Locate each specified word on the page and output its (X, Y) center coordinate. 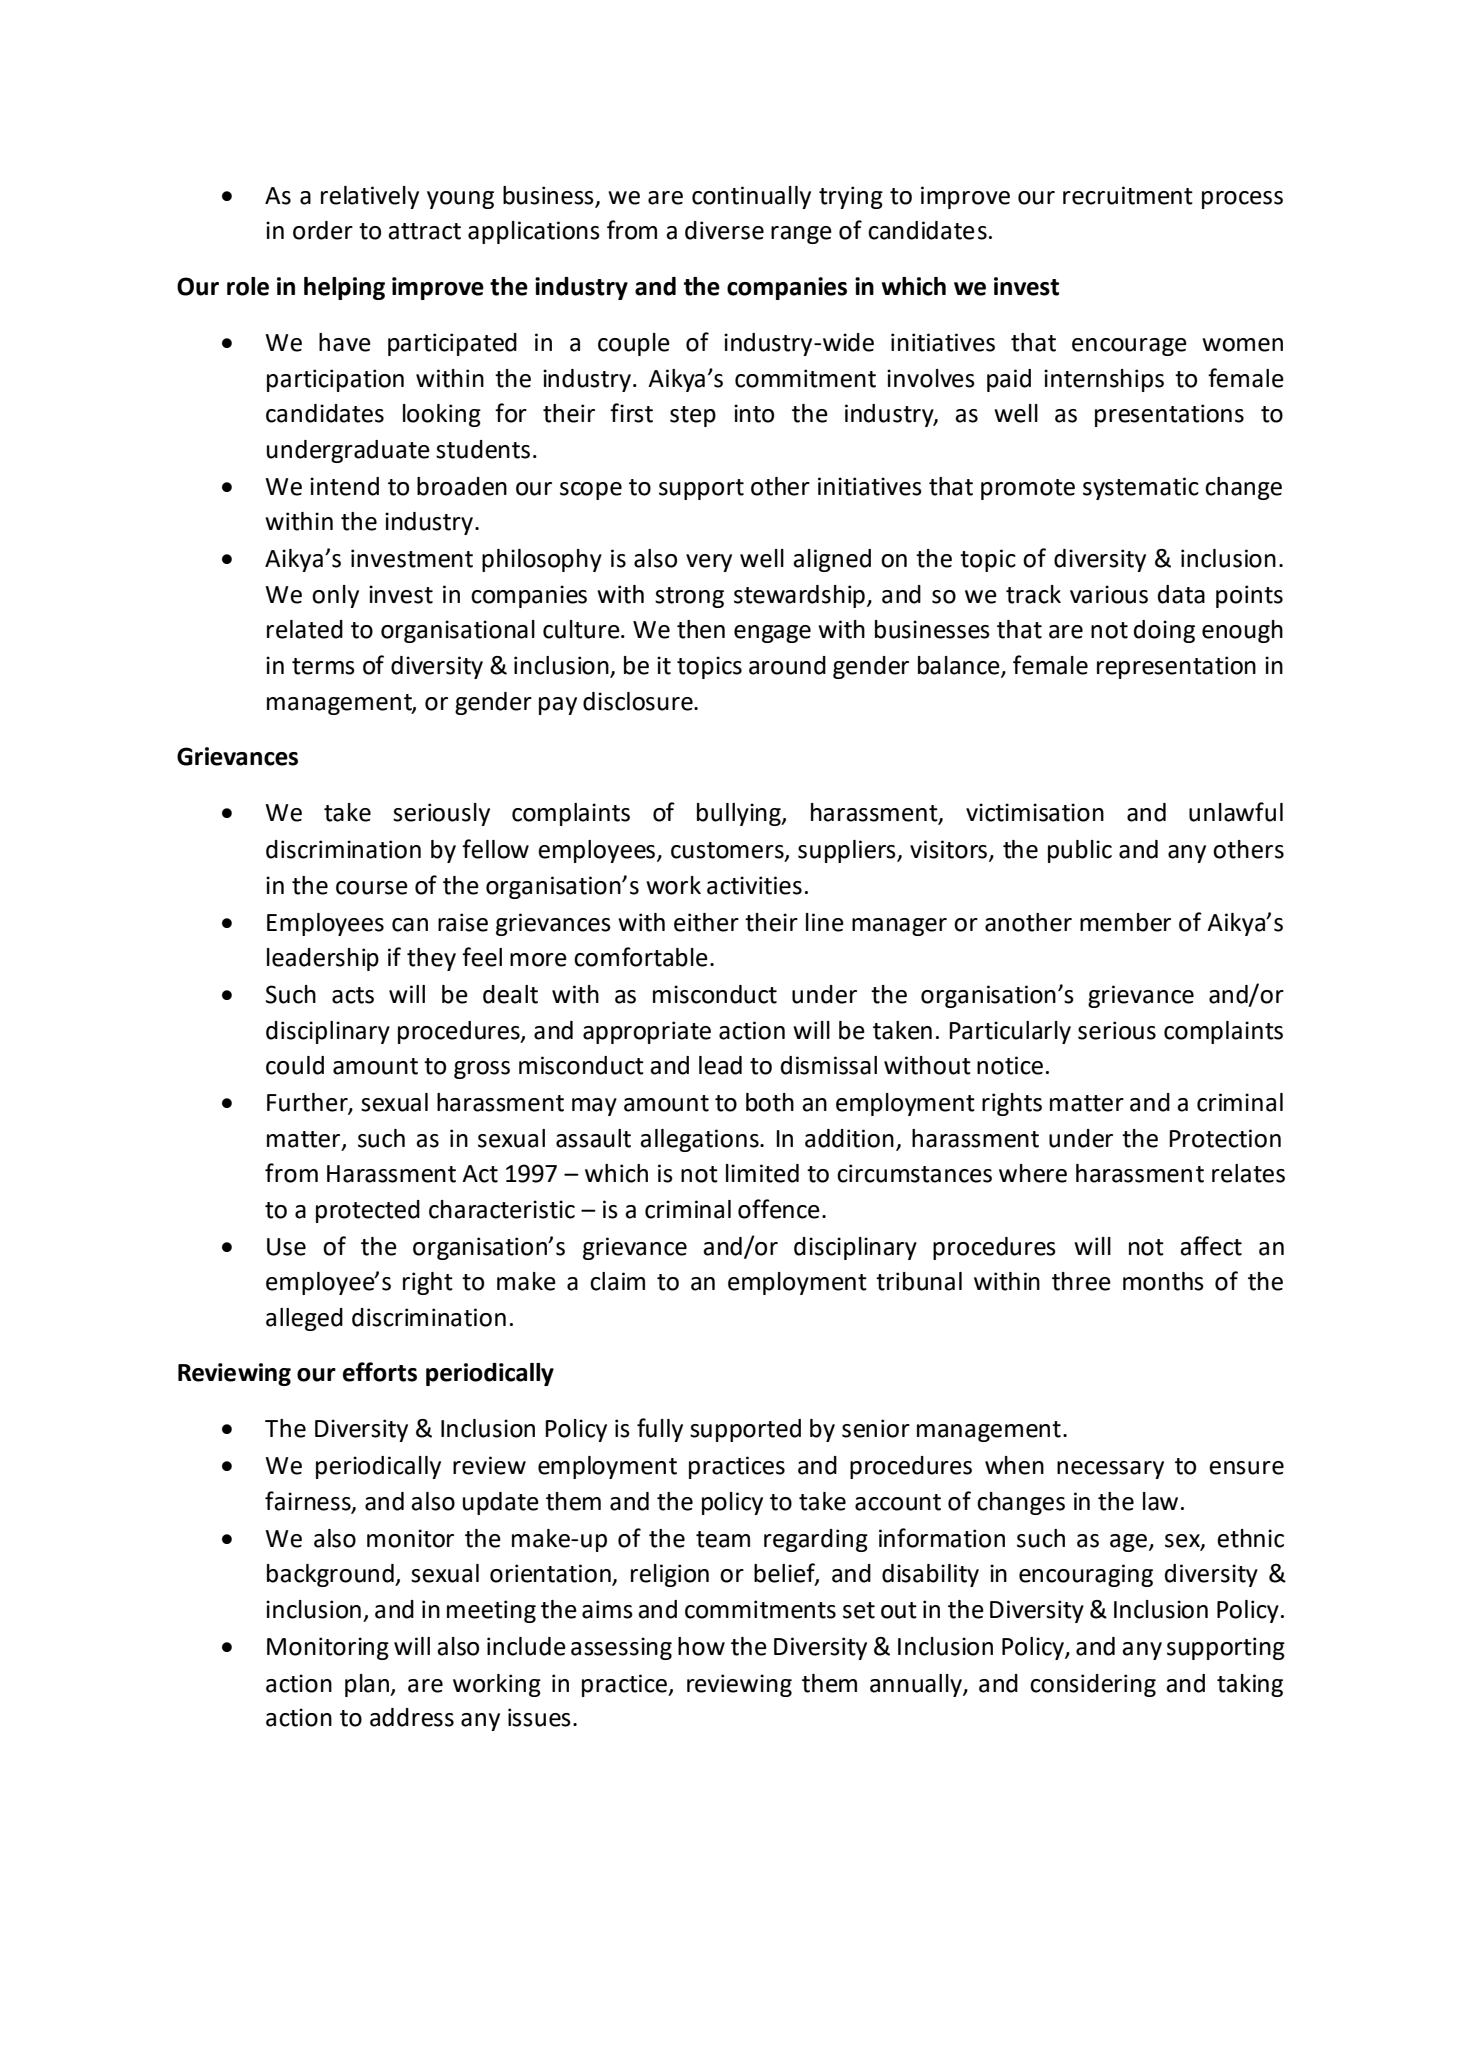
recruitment (1128, 195)
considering (1093, 1685)
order (323, 230)
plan (368, 1685)
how (701, 1646)
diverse (724, 230)
